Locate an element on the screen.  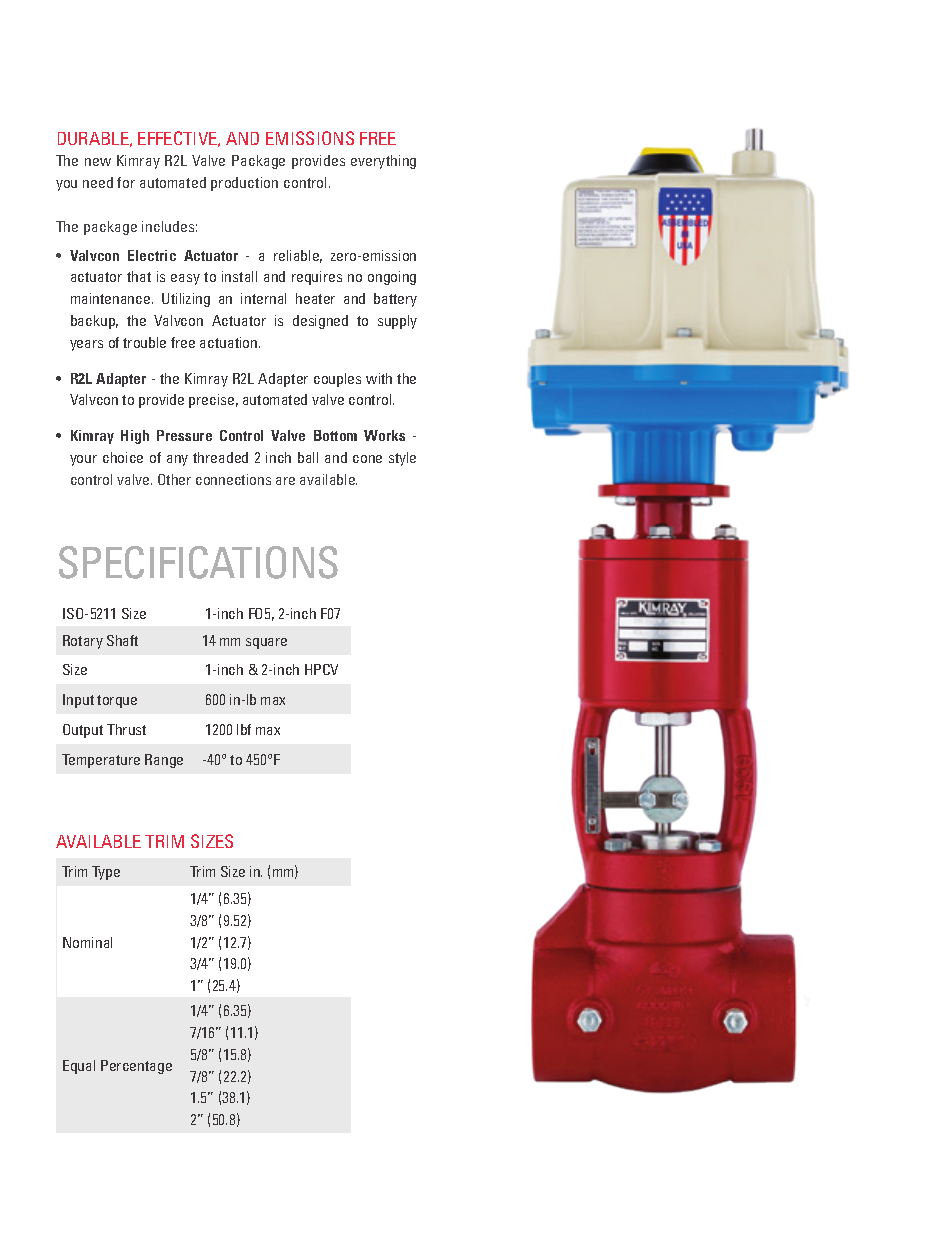
lbf is located at coordinates (244, 729).
